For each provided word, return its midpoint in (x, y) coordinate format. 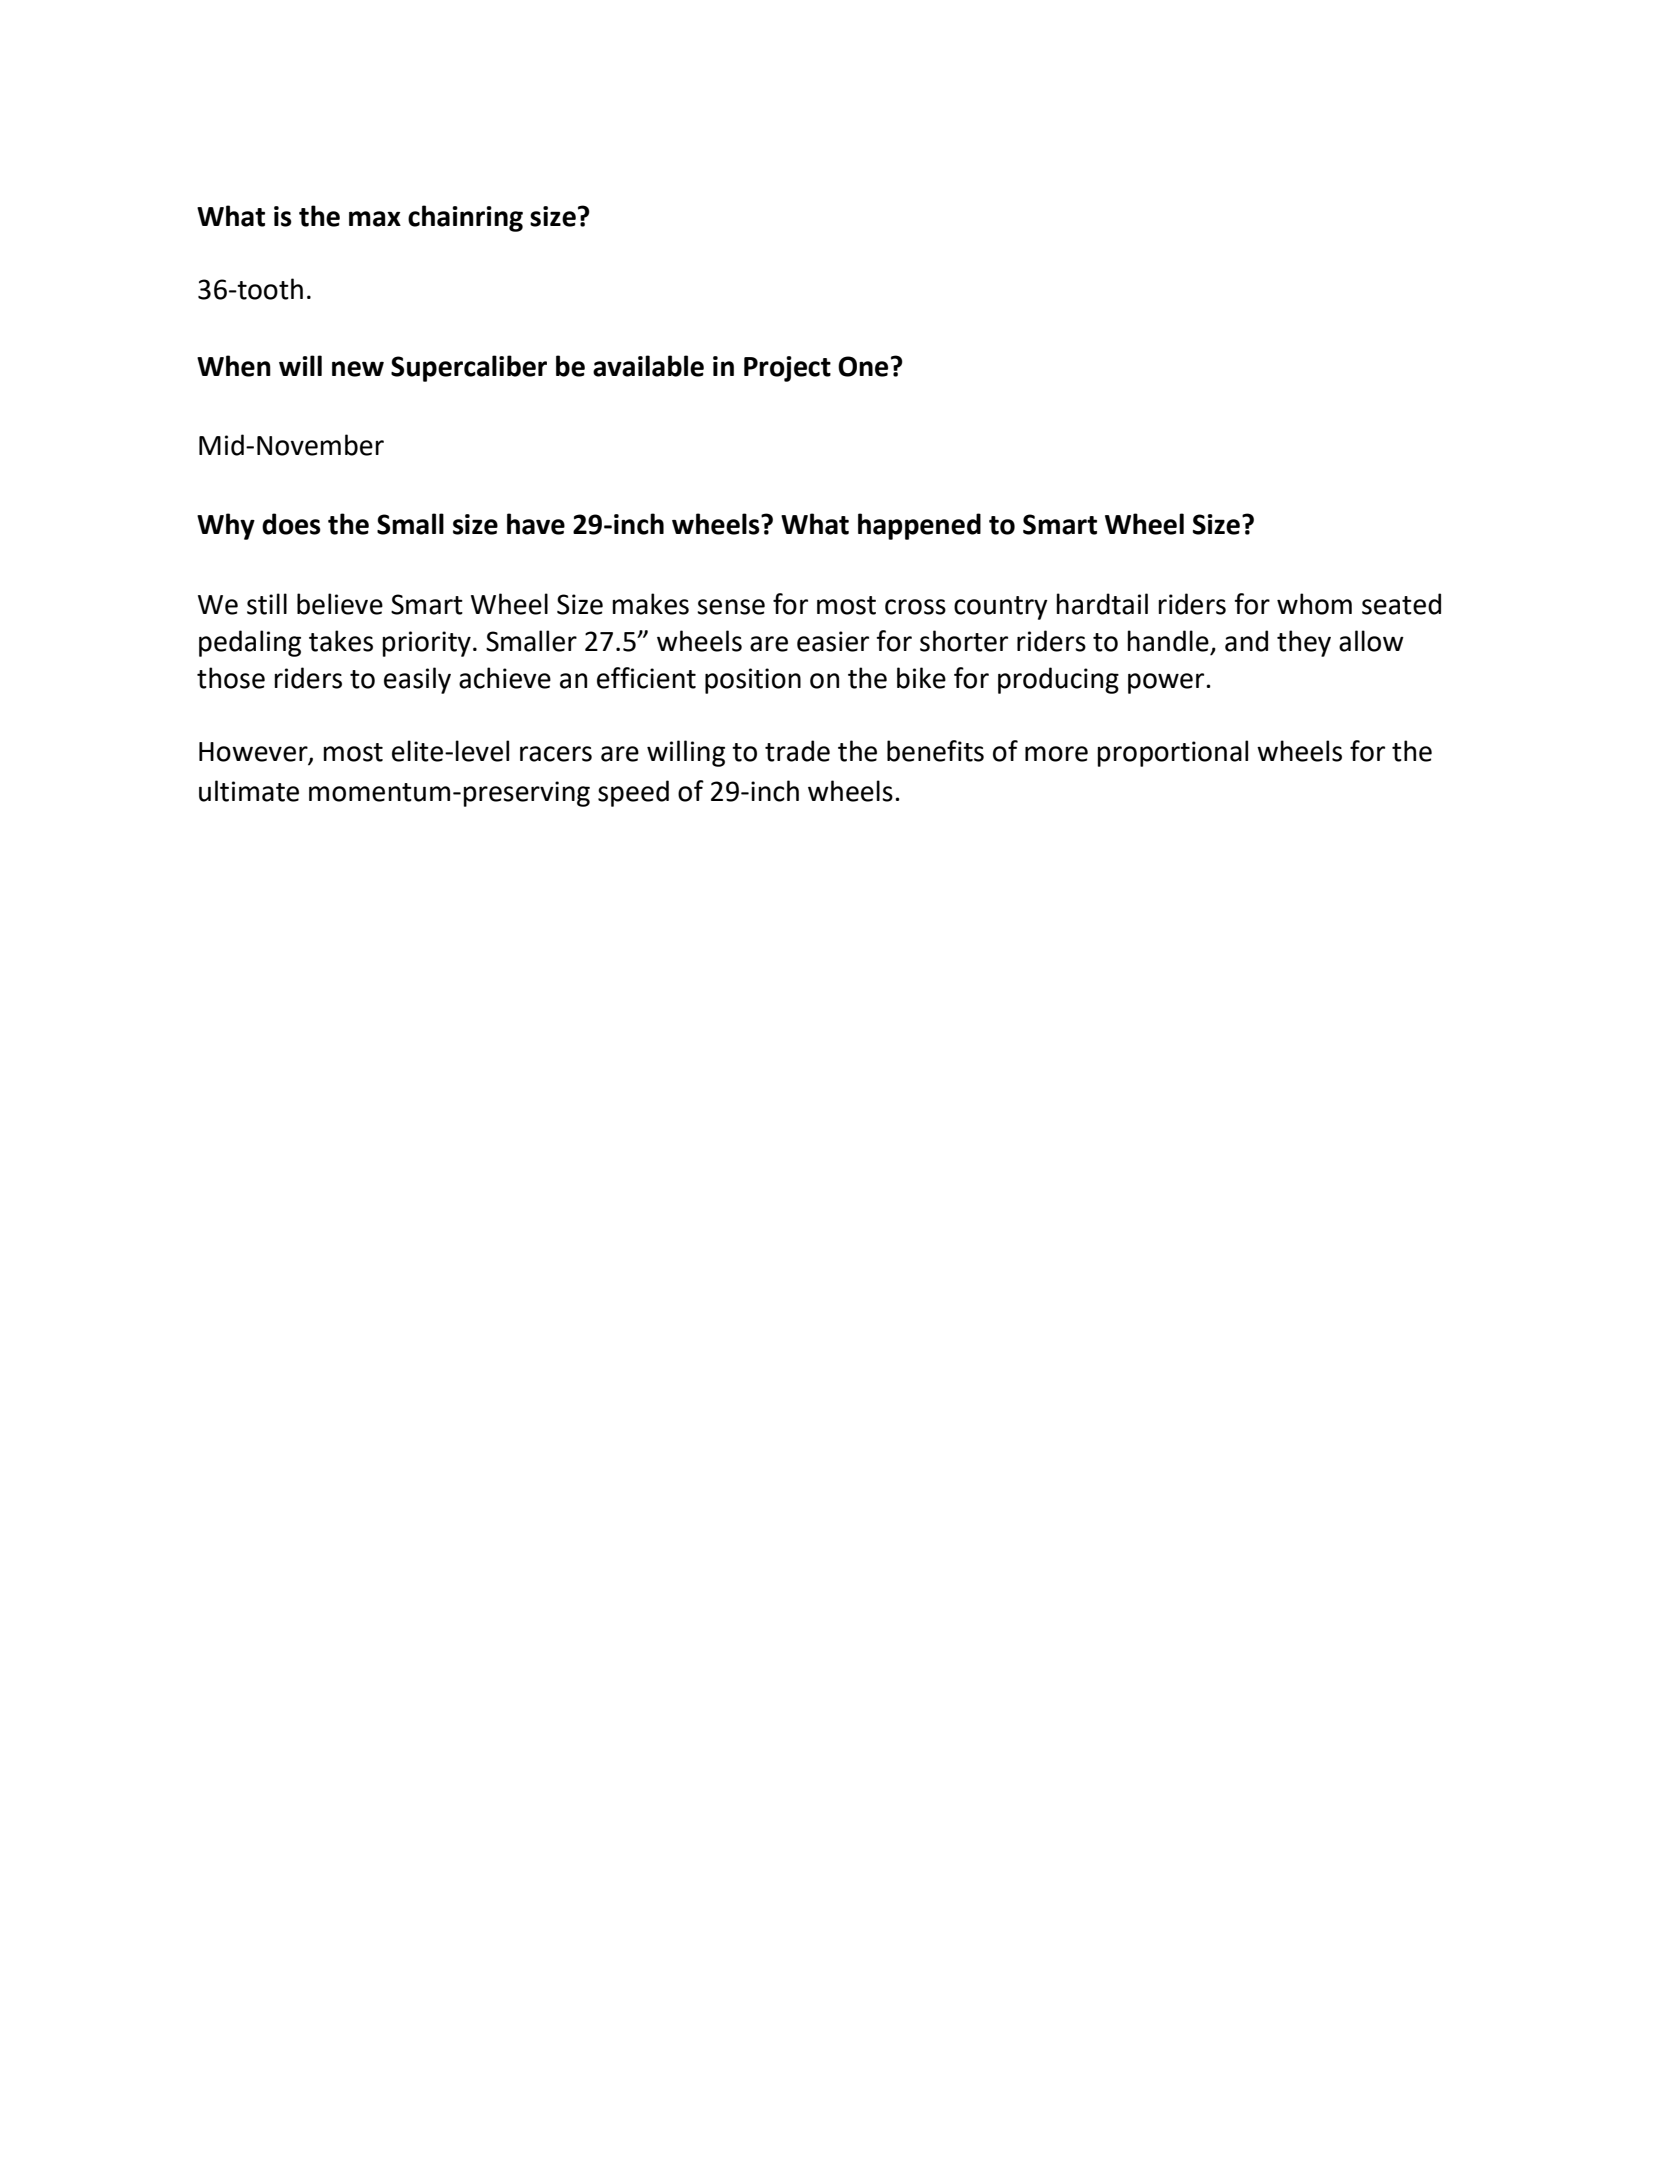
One (863, 366)
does (291, 524)
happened (919, 526)
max (375, 219)
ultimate (249, 791)
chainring (465, 218)
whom (1314, 604)
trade (797, 751)
